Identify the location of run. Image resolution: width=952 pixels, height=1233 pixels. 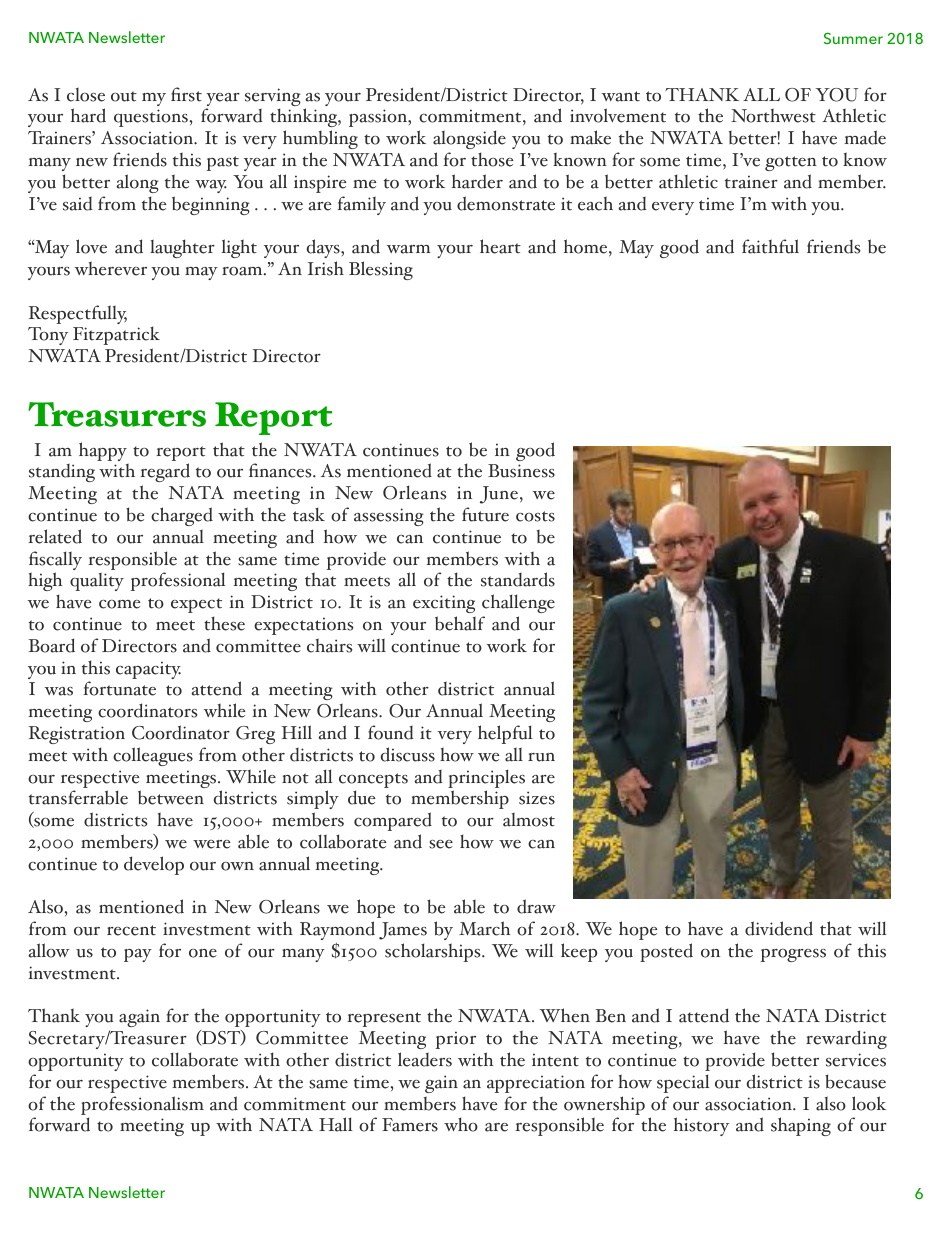
(541, 757).
